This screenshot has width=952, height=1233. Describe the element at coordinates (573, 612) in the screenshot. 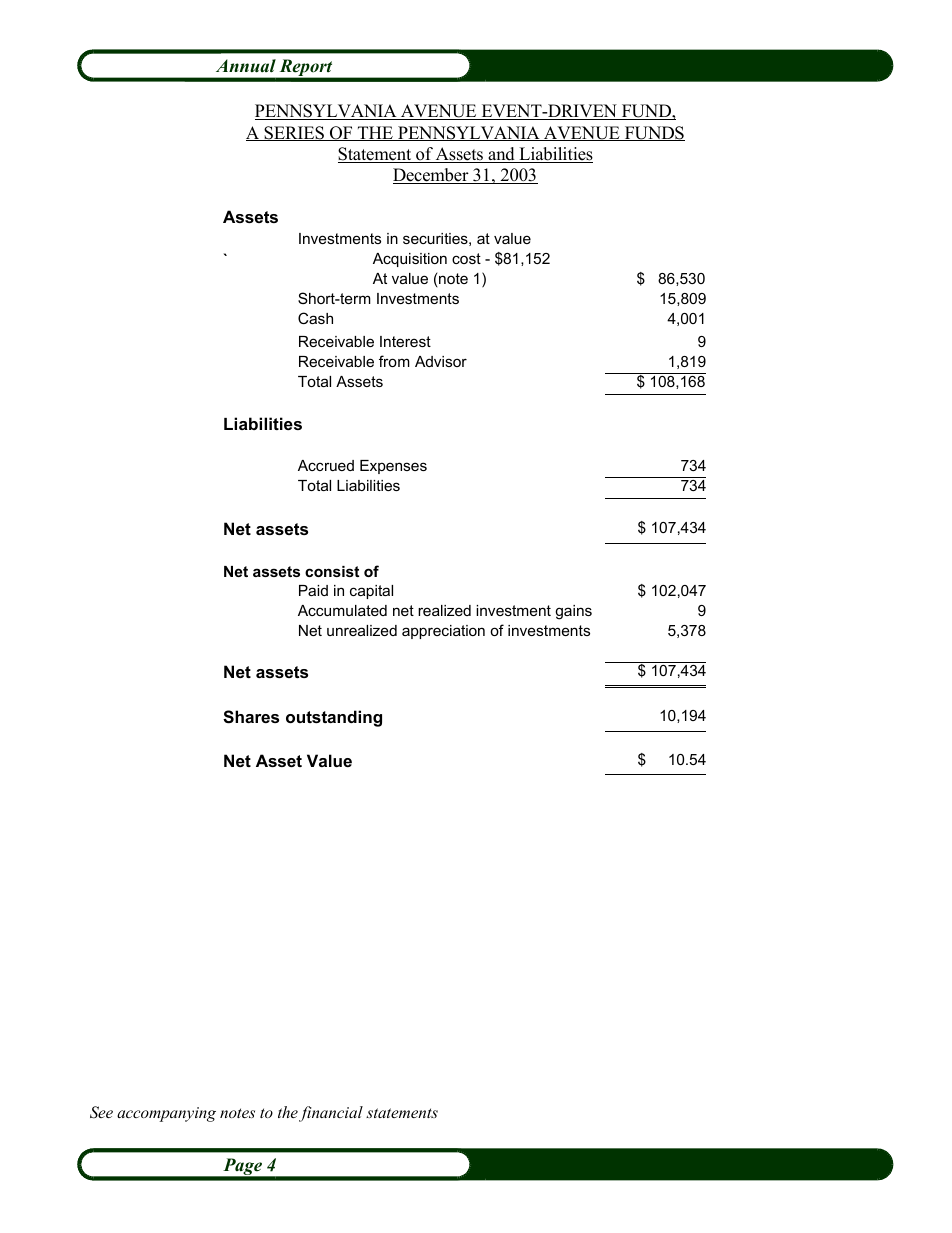

I see `gains` at that location.
